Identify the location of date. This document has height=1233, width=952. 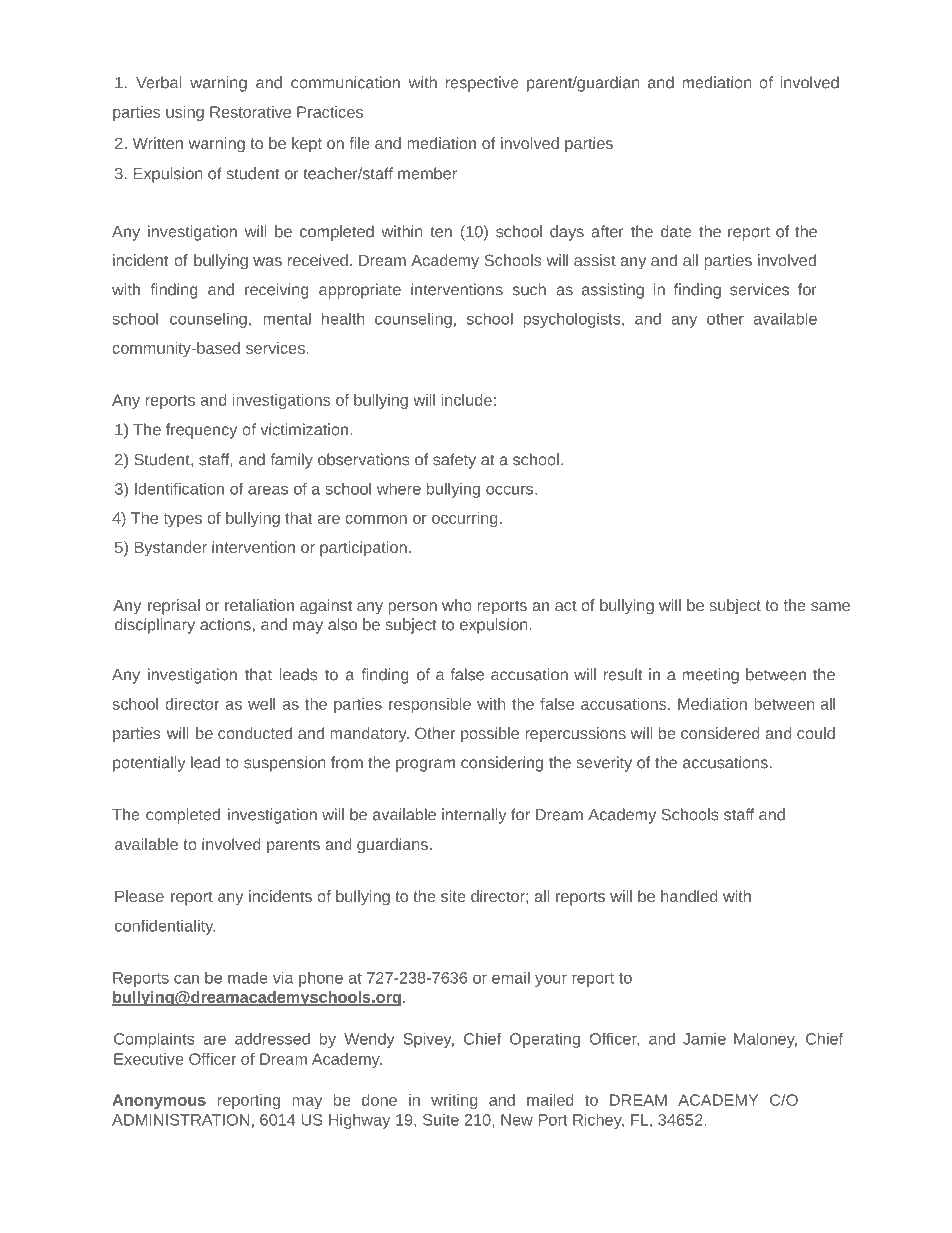
(676, 231).
